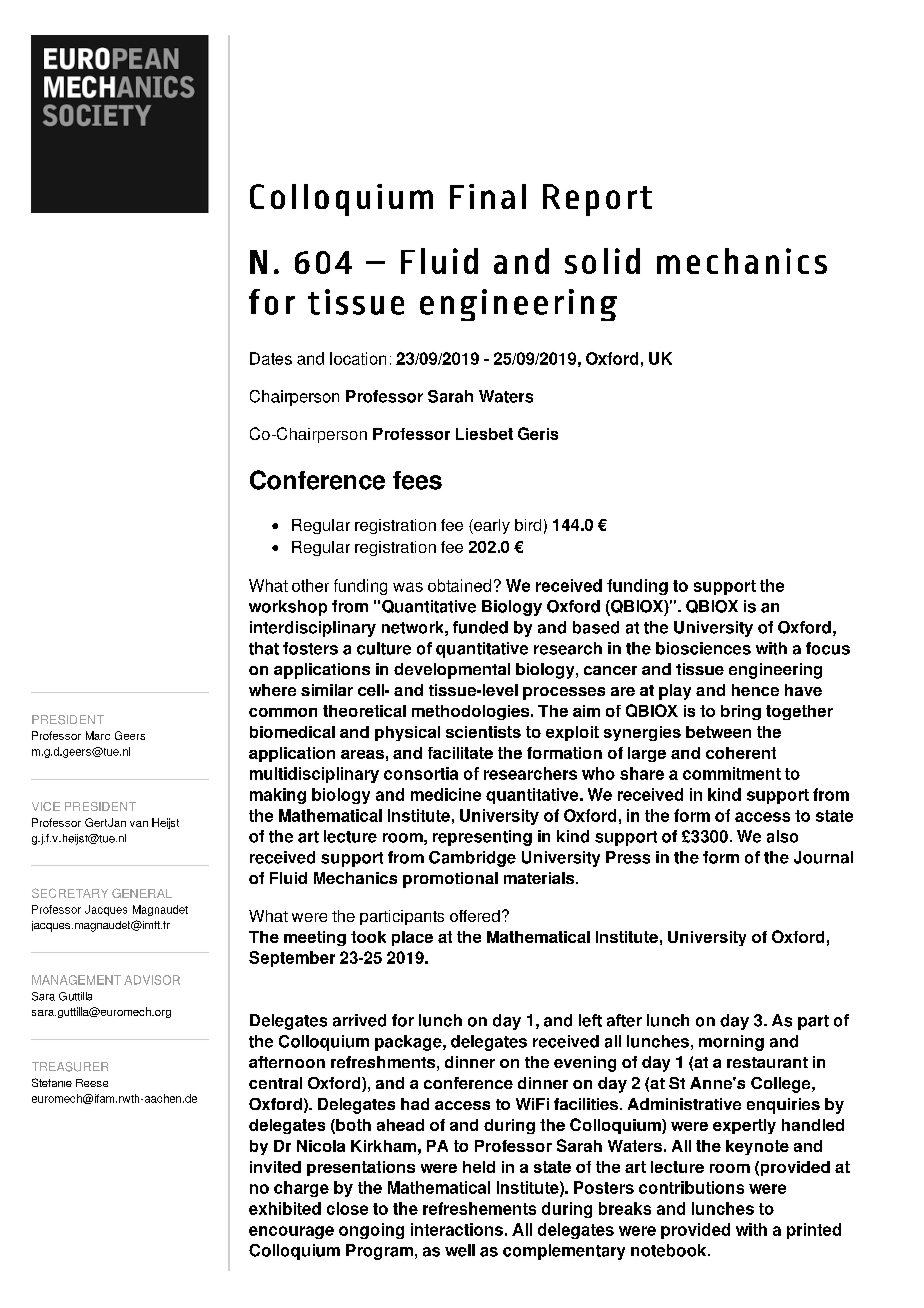 The width and height of the screenshot is (924, 1308). I want to click on obtained, so click(459, 585).
